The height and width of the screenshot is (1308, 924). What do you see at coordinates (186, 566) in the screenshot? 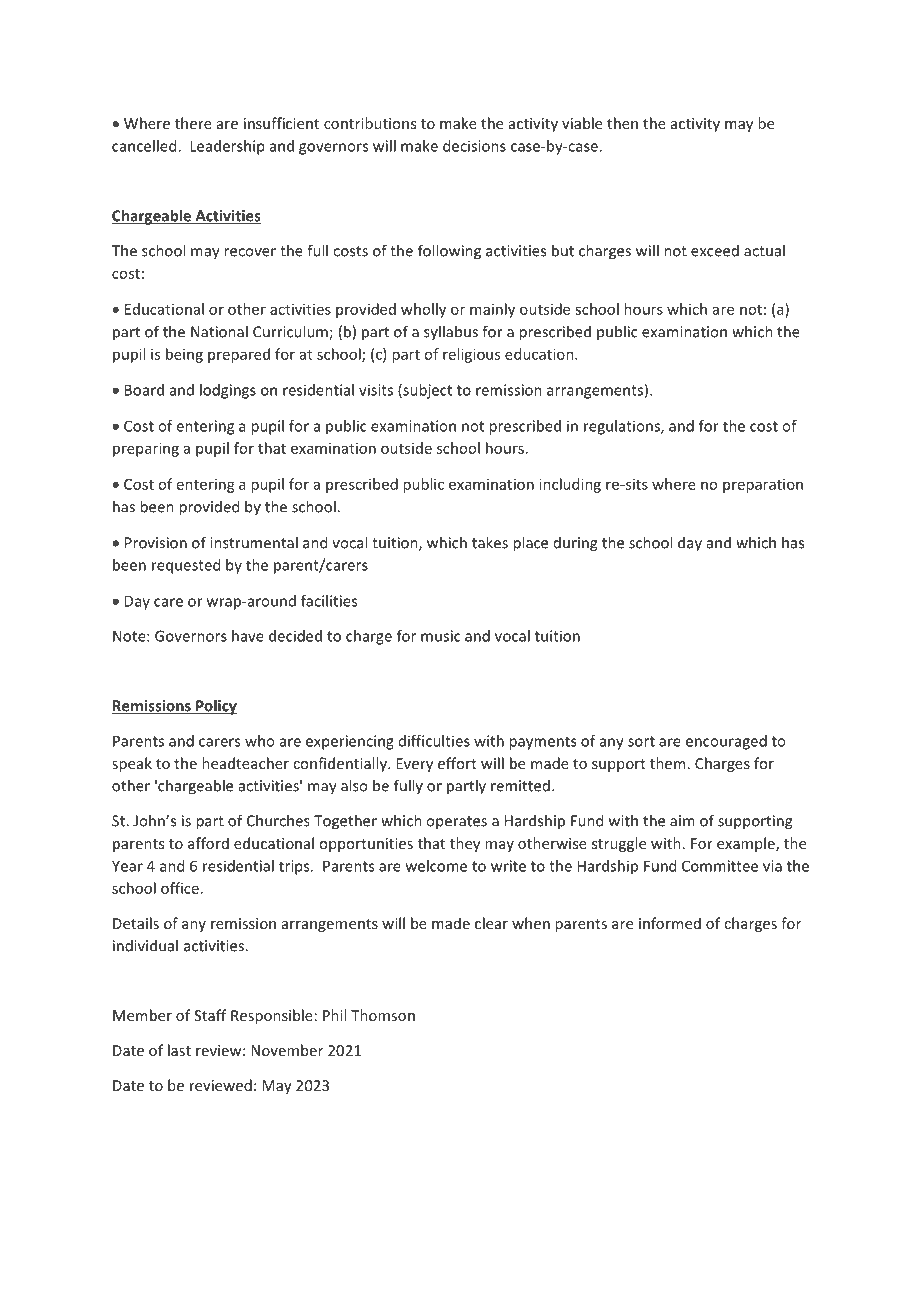
I see `requested` at bounding box center [186, 566].
